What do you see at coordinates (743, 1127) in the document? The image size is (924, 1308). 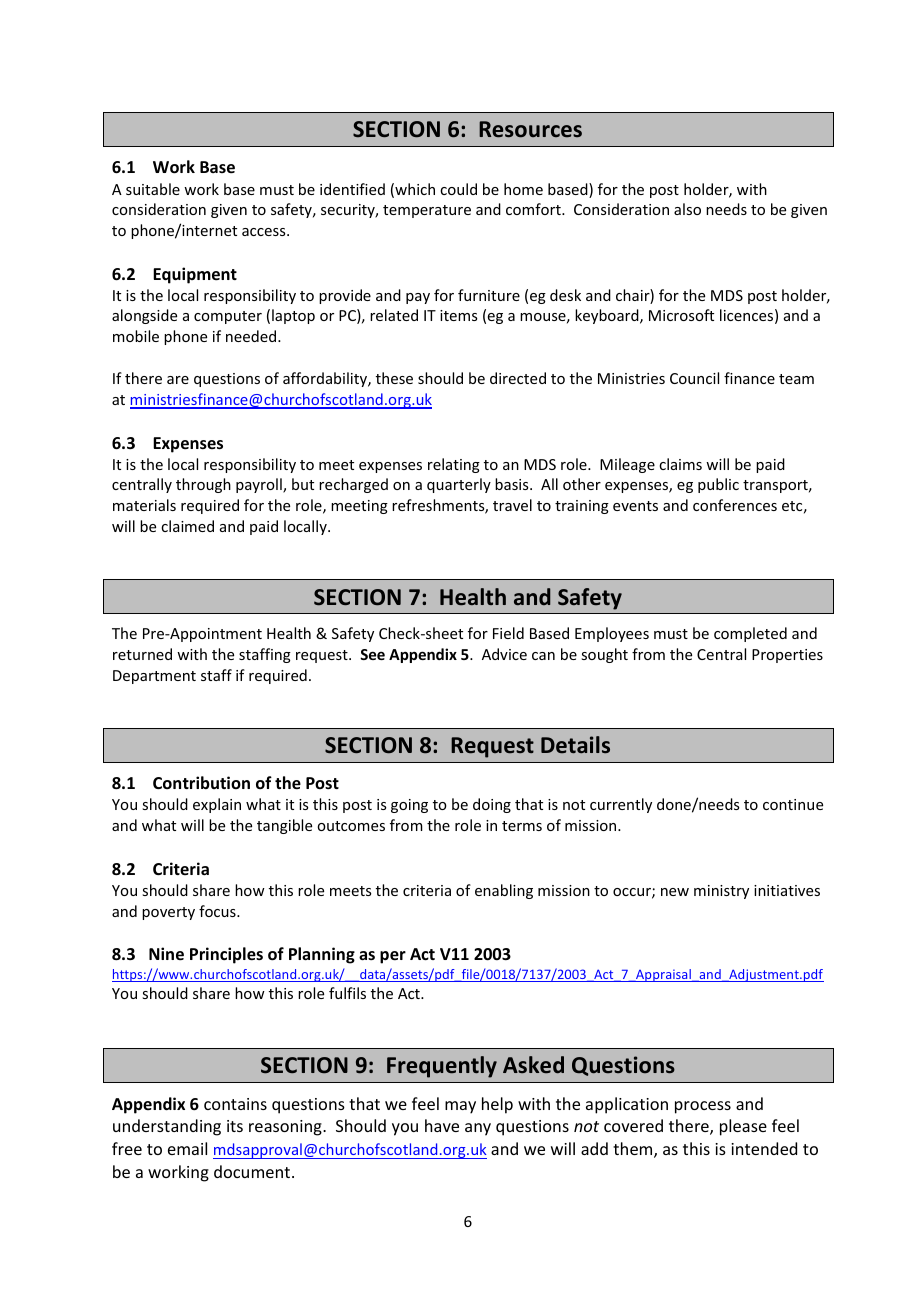 I see `please` at bounding box center [743, 1127].
